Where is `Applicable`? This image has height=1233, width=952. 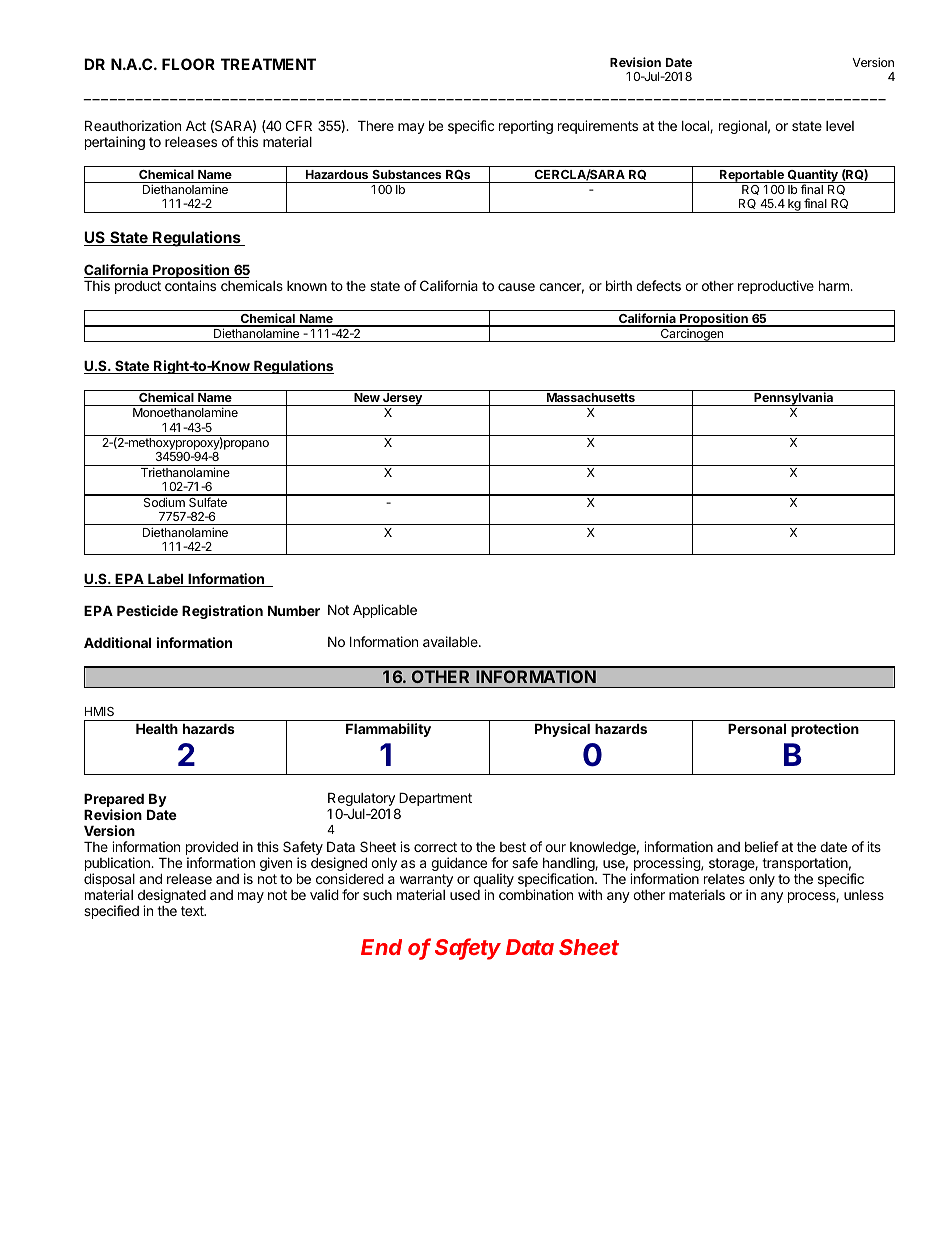 Applicable is located at coordinates (385, 611).
